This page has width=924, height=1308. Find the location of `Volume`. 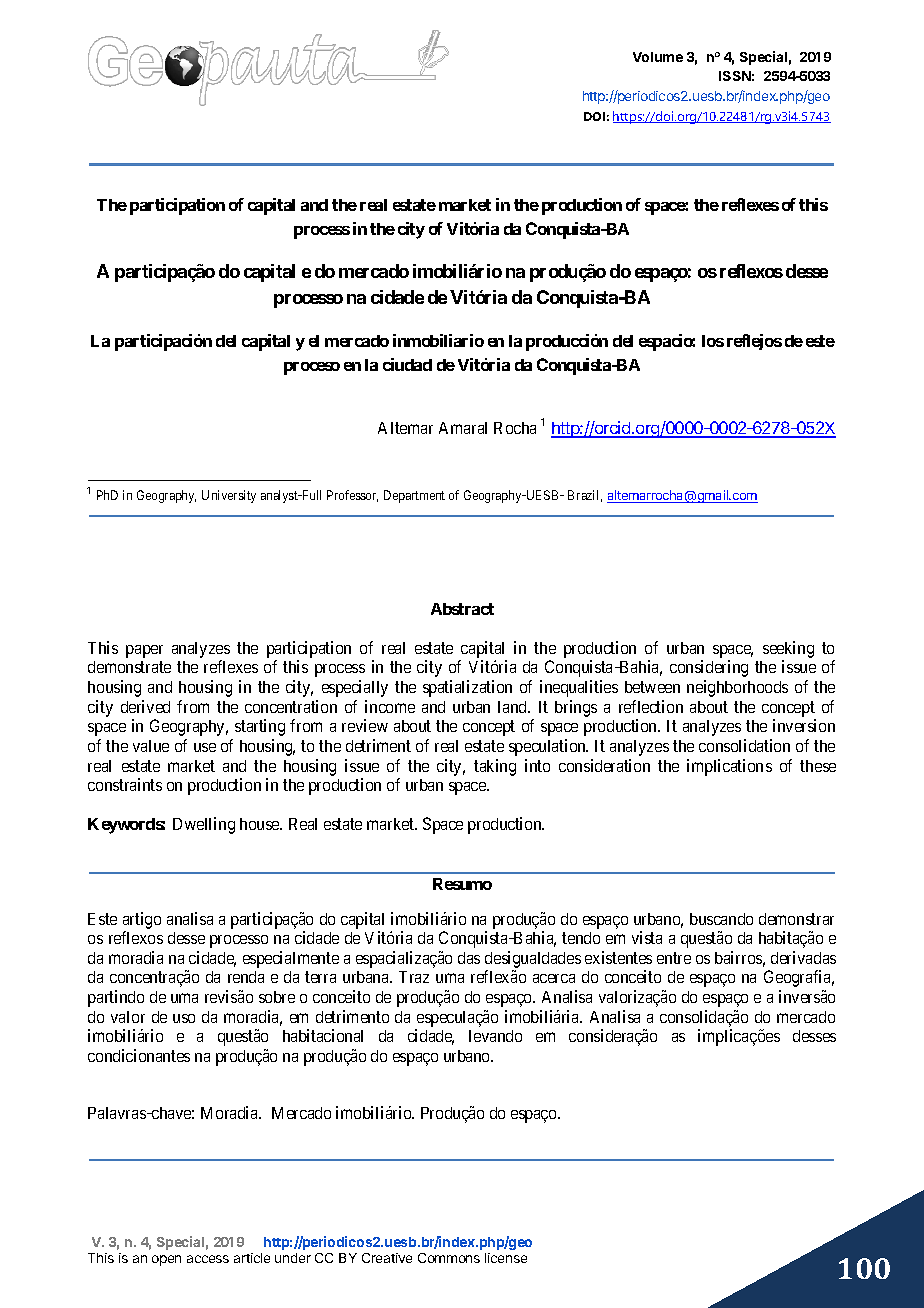

Volume is located at coordinates (658, 57).
